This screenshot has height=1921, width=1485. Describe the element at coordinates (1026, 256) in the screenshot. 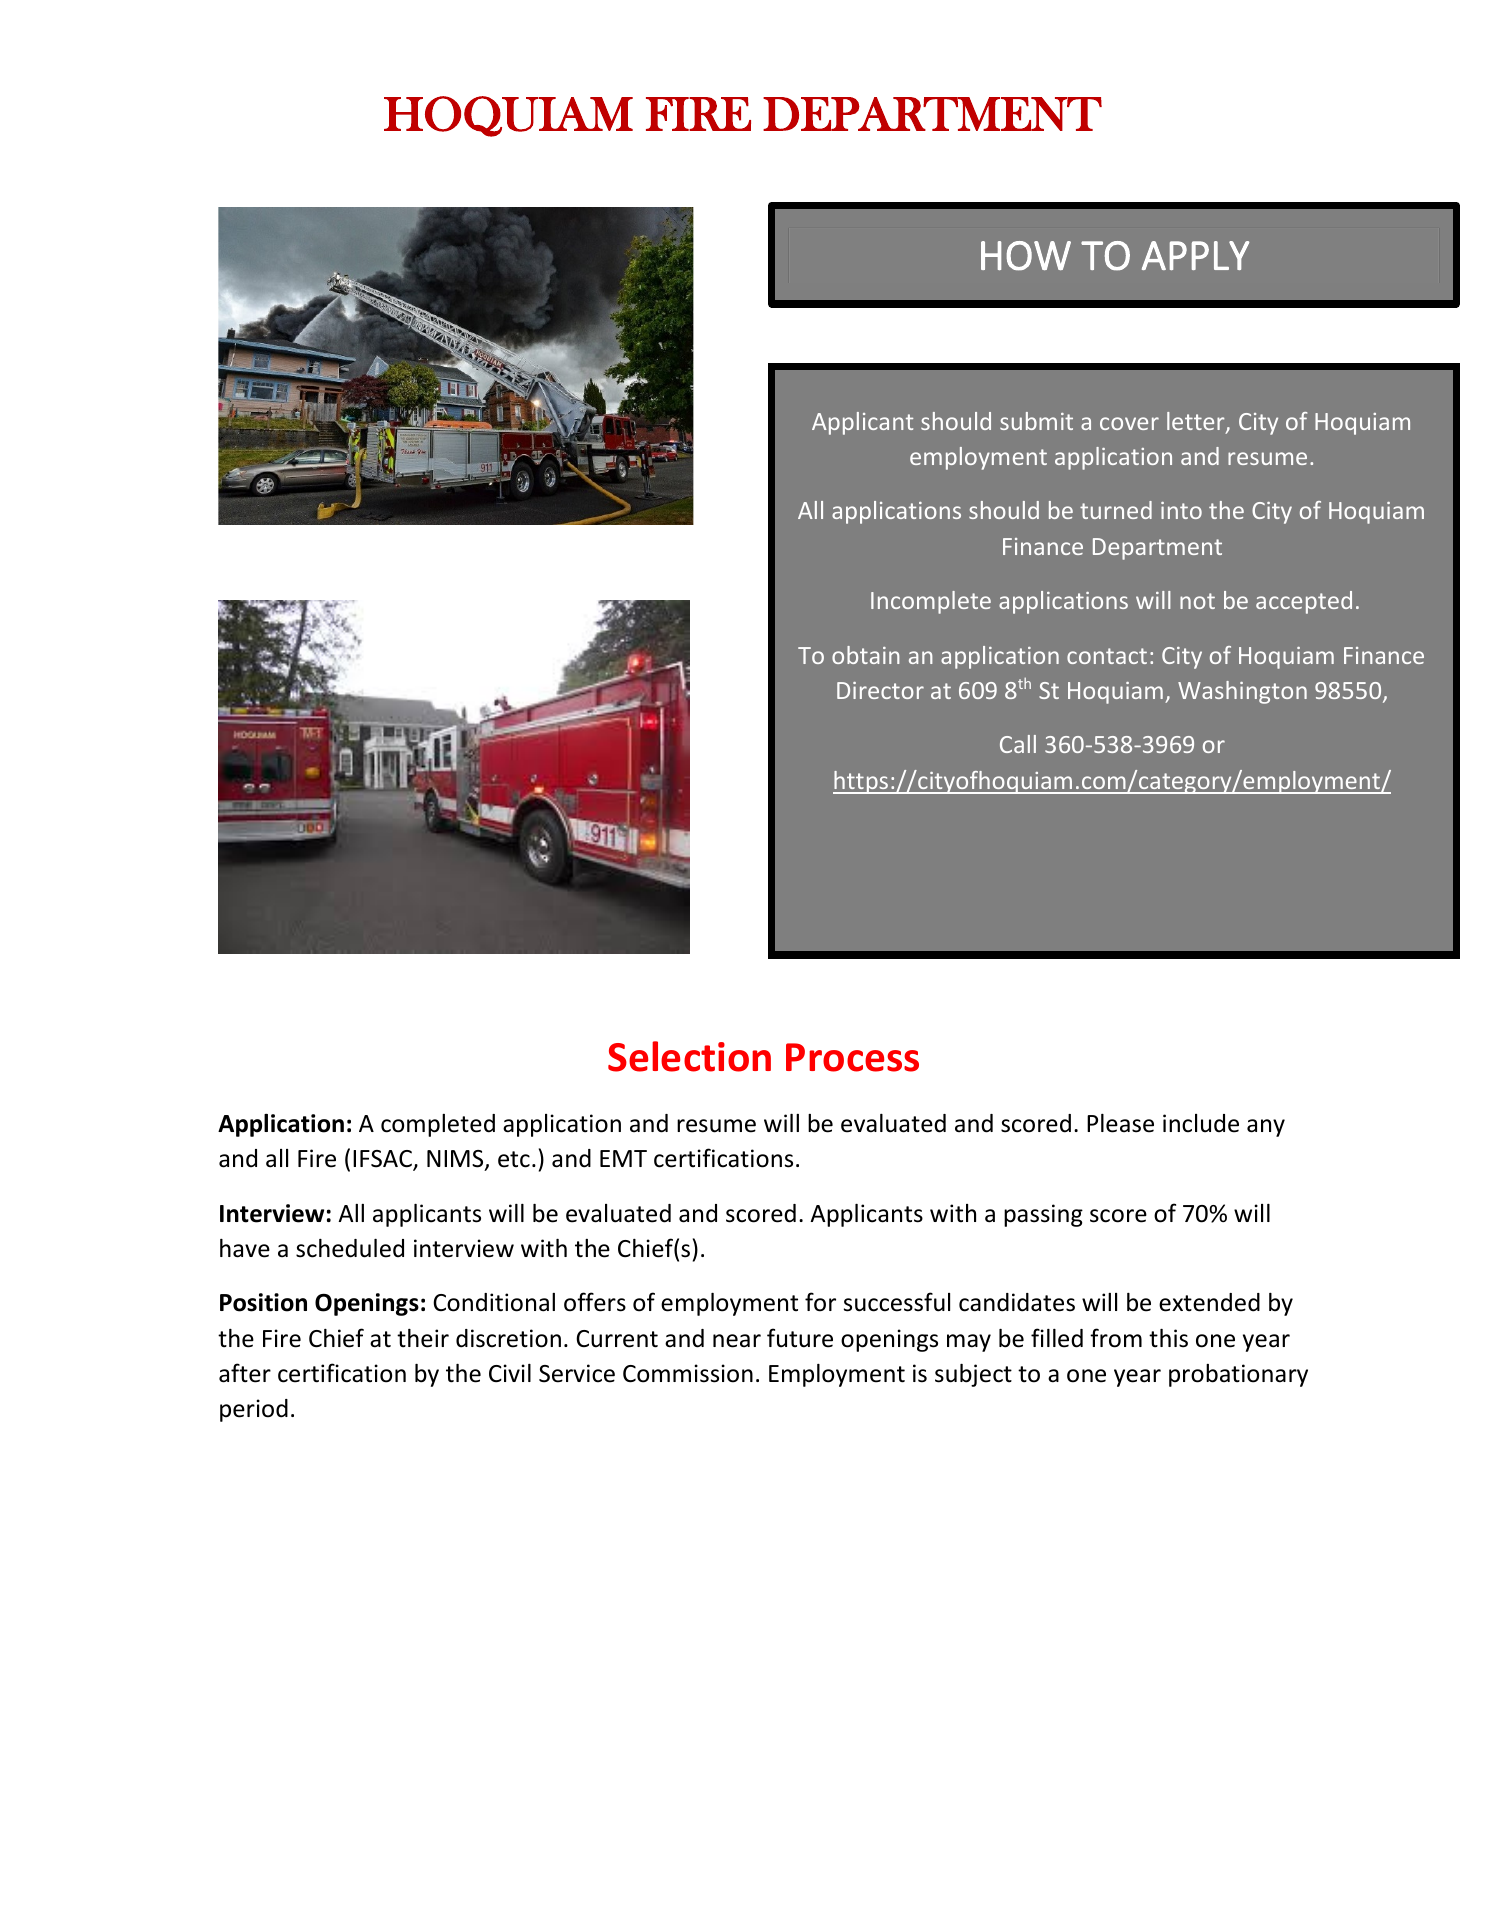

I see `HOW` at that location.
